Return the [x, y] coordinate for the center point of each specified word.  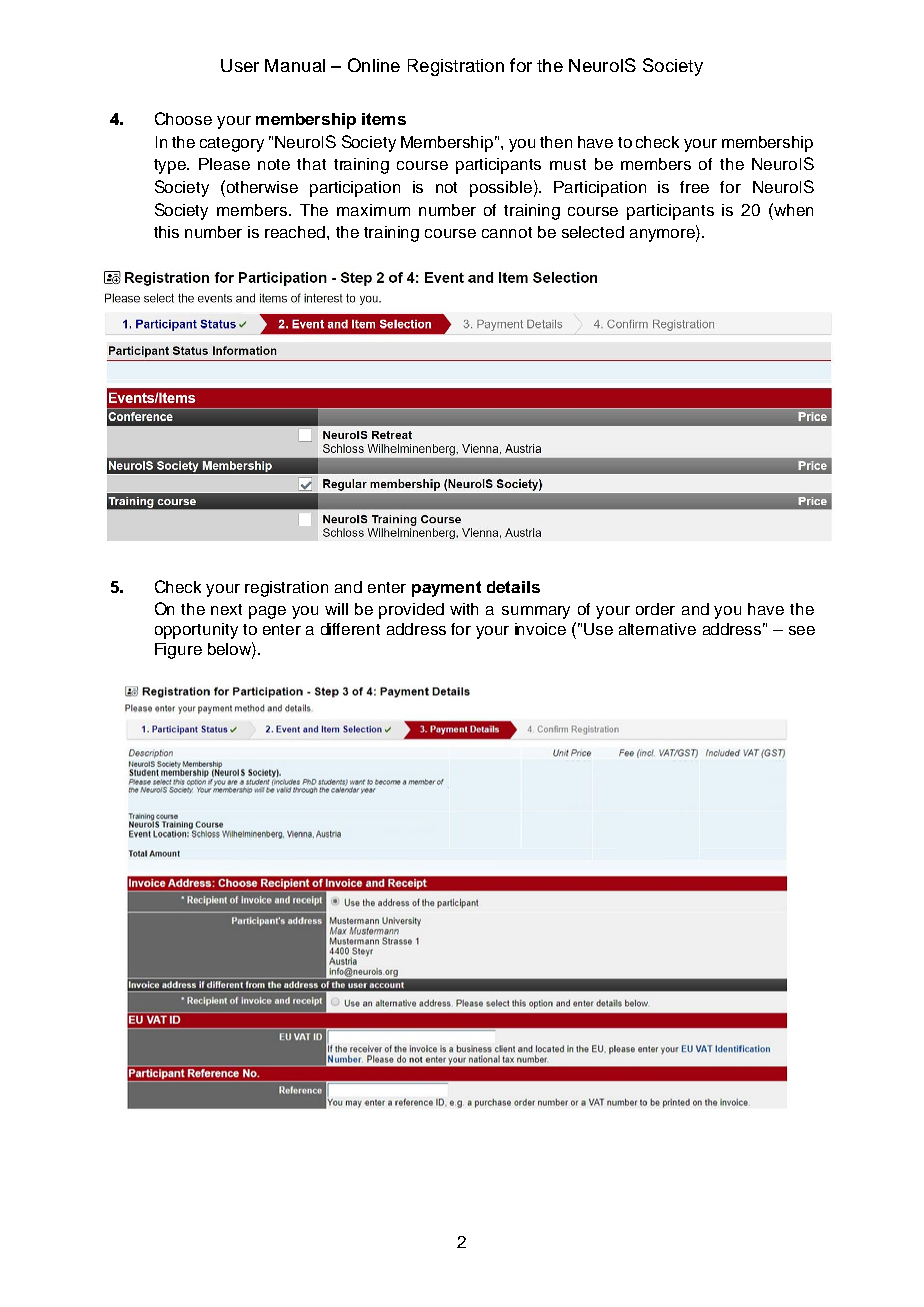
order [655, 609]
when [792, 209]
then [556, 142]
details [513, 587]
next [226, 609]
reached [296, 232]
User [240, 65]
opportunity [196, 631]
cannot [507, 232]
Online [374, 65]
